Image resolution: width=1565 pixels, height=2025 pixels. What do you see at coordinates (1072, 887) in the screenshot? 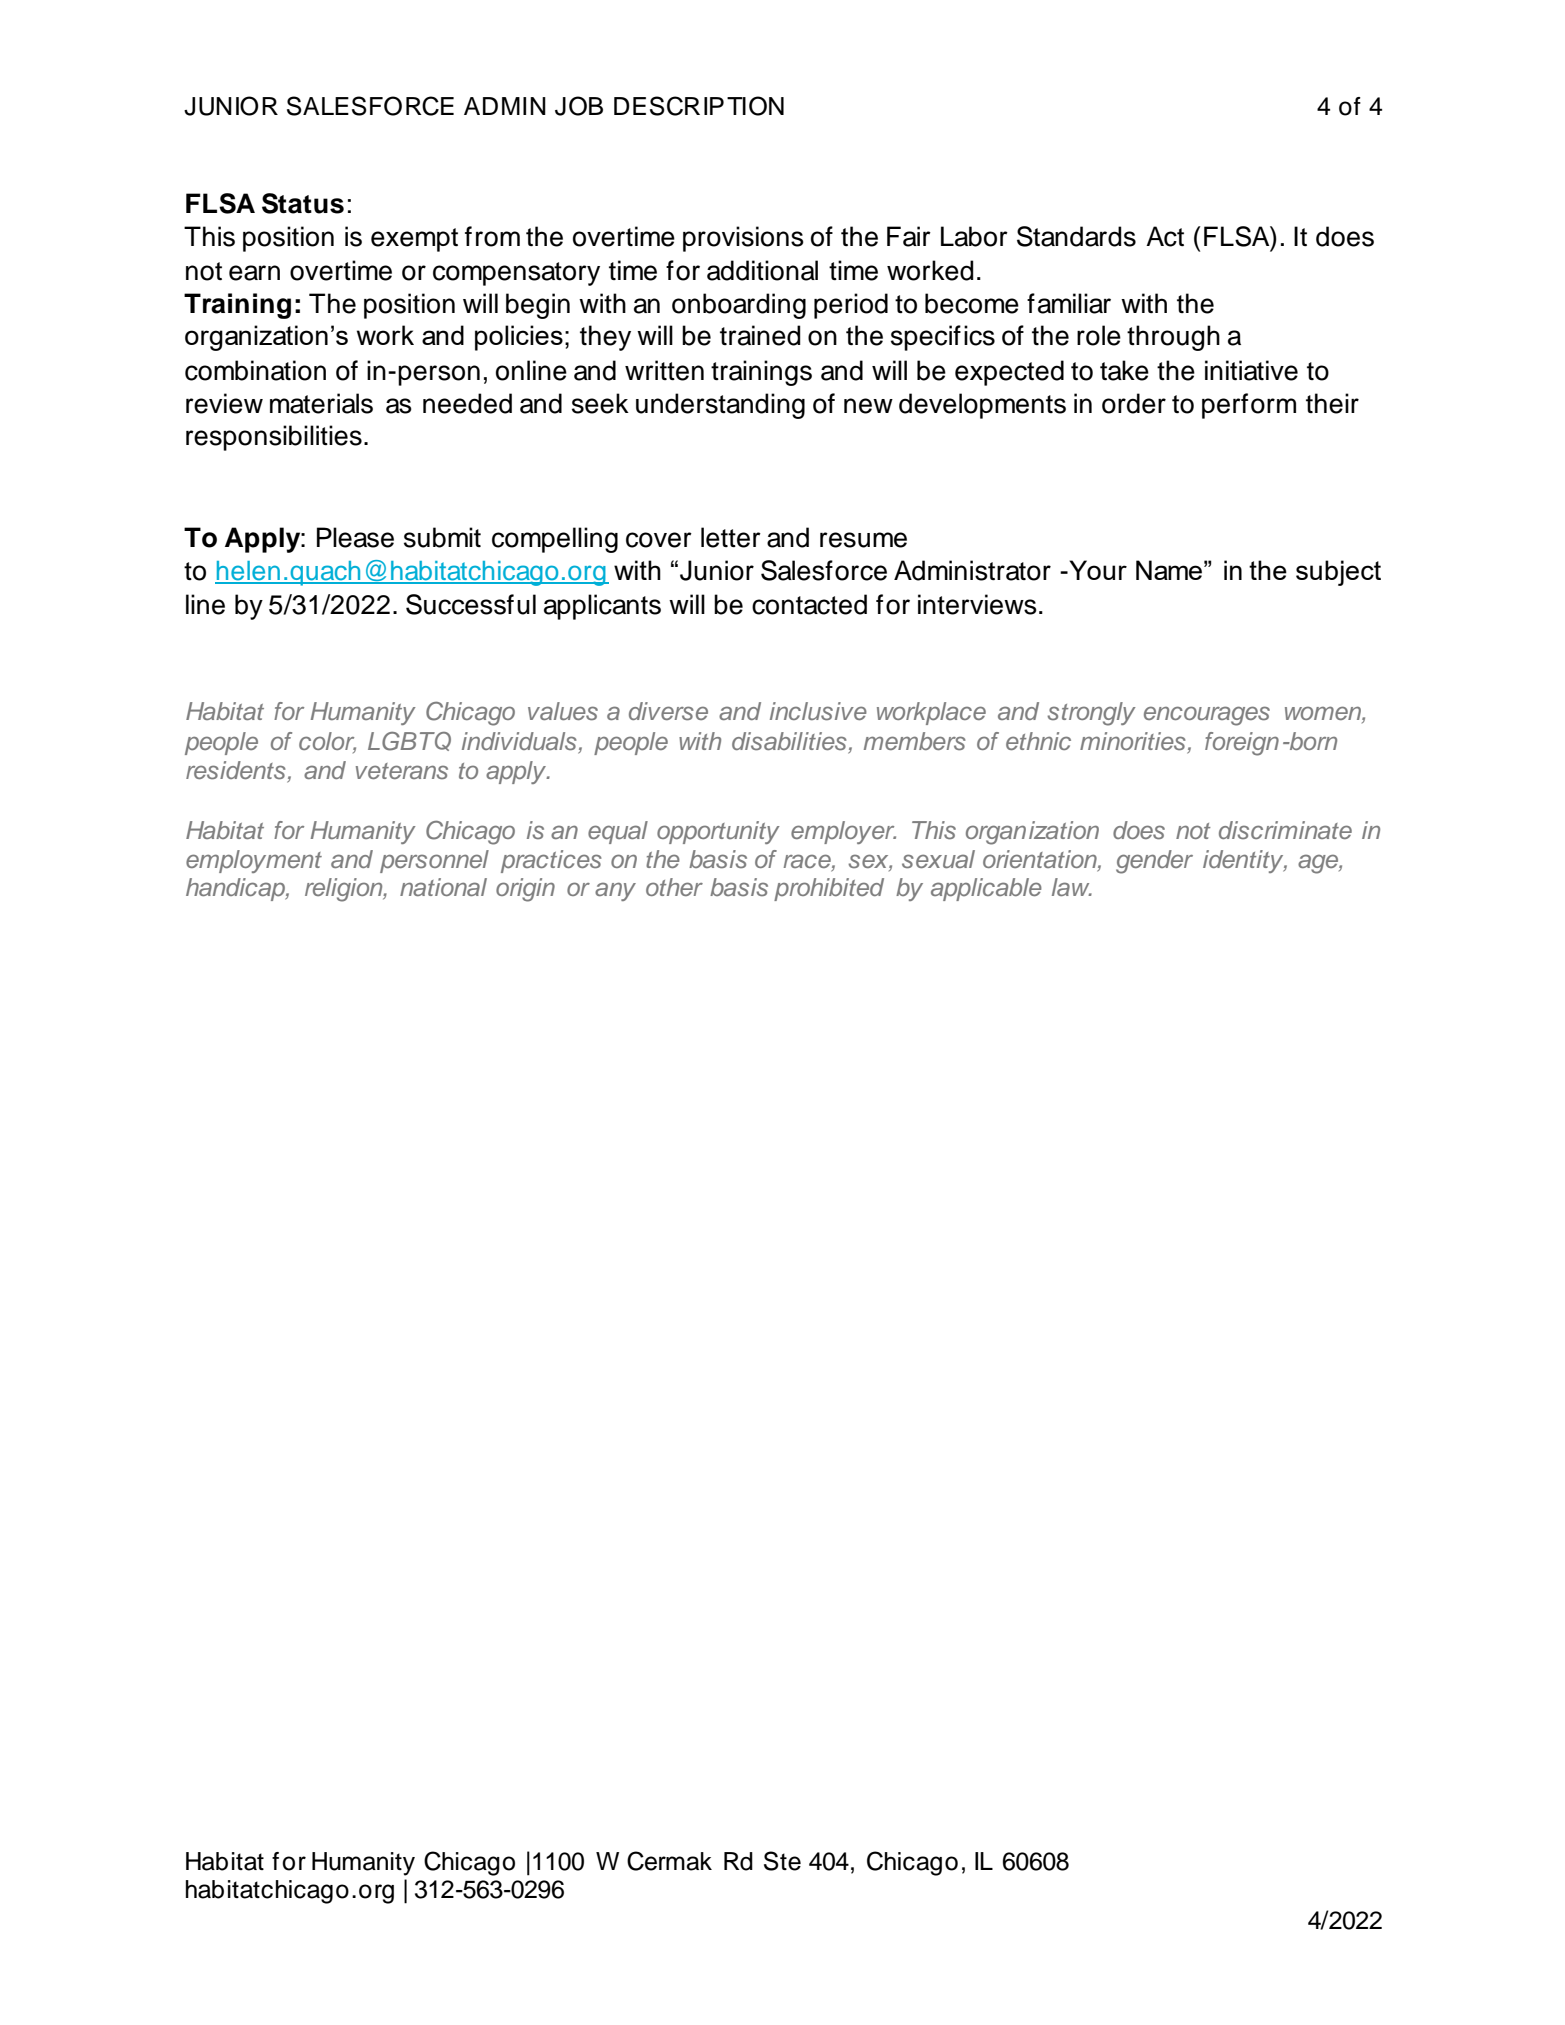
I see `law` at bounding box center [1072, 887].
